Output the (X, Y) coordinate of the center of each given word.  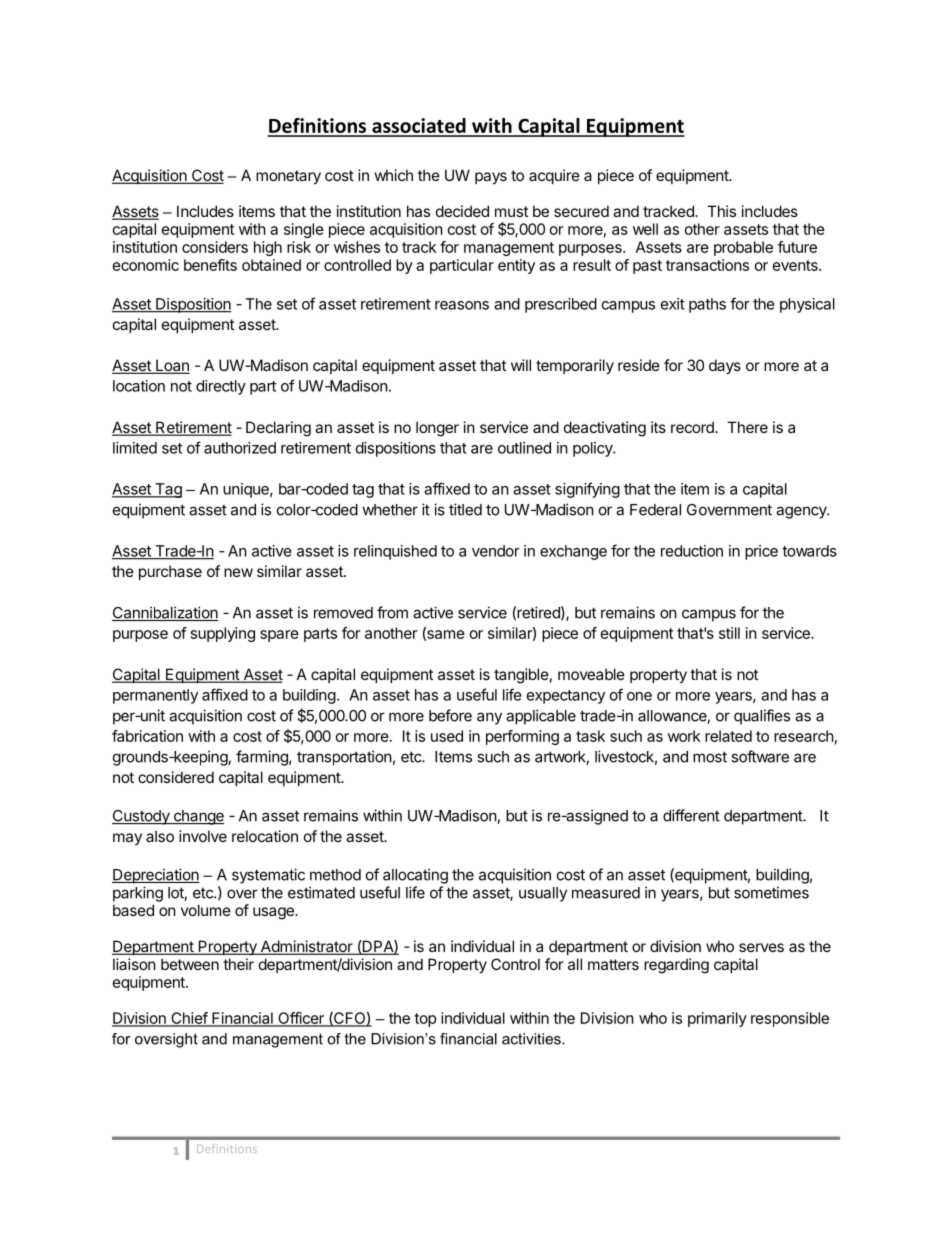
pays (491, 178)
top (425, 1020)
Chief (189, 1019)
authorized (240, 448)
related (728, 736)
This (721, 211)
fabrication (147, 736)
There (747, 427)
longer (437, 429)
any (489, 718)
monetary (288, 177)
